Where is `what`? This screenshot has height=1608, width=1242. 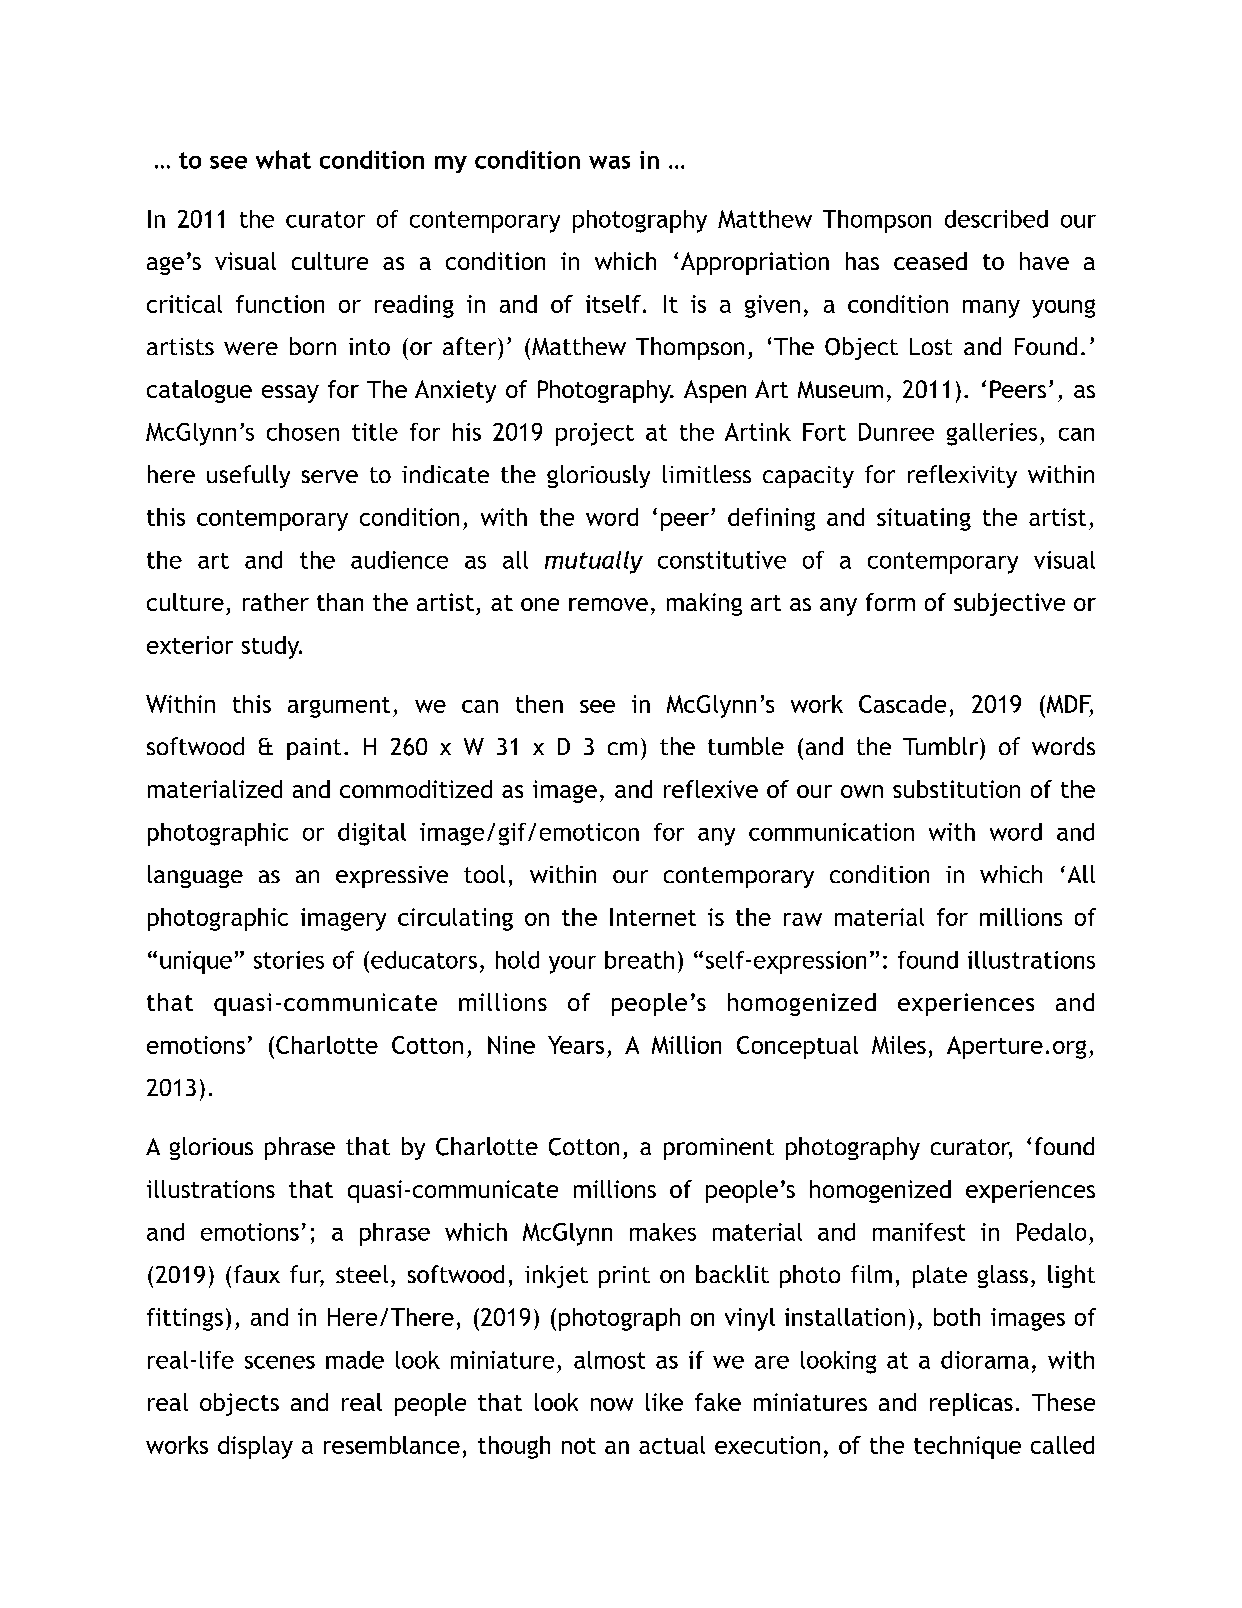
what is located at coordinates (283, 159).
